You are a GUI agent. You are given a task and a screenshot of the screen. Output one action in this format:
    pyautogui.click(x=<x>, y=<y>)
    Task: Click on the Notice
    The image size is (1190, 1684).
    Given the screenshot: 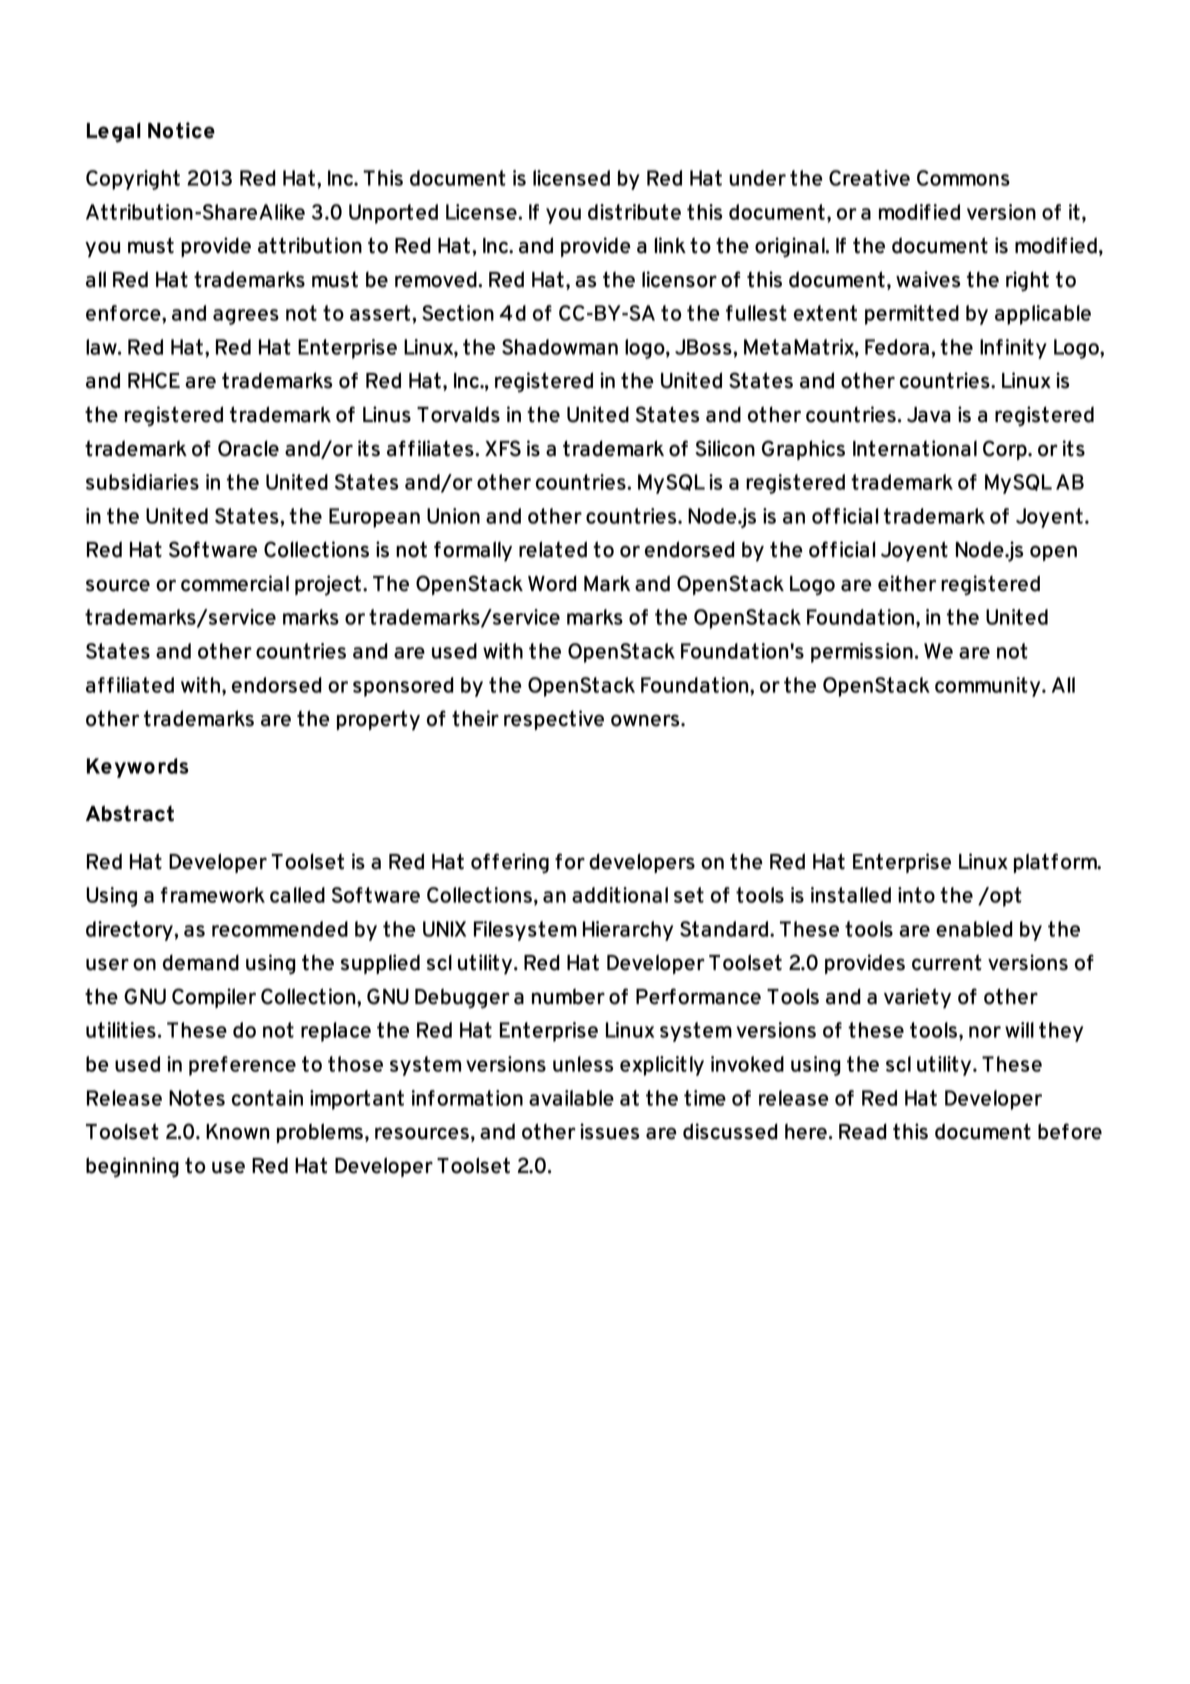 What is the action you would take?
    pyautogui.click(x=181, y=130)
